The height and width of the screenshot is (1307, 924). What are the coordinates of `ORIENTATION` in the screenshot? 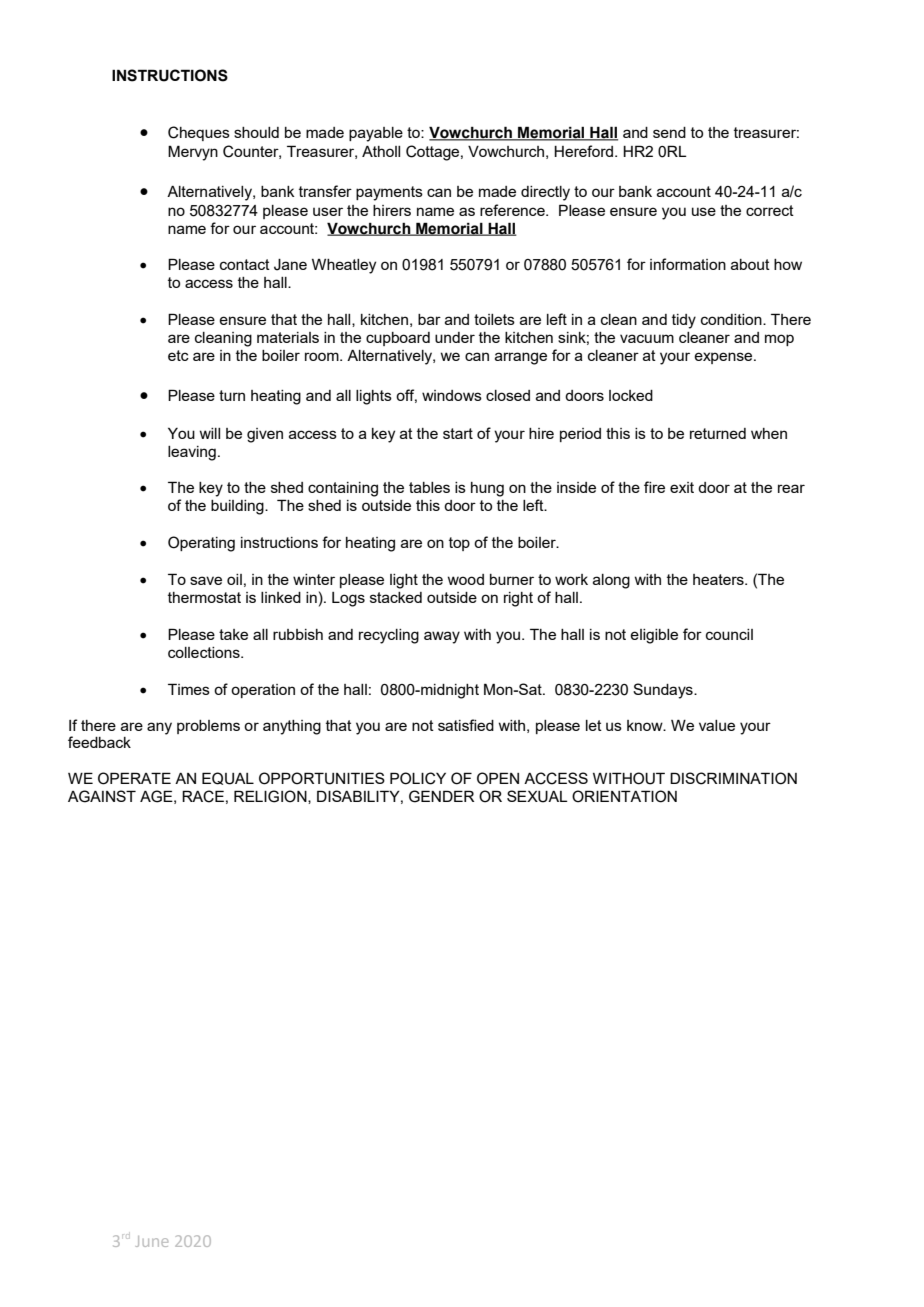 It's located at (624, 796).
